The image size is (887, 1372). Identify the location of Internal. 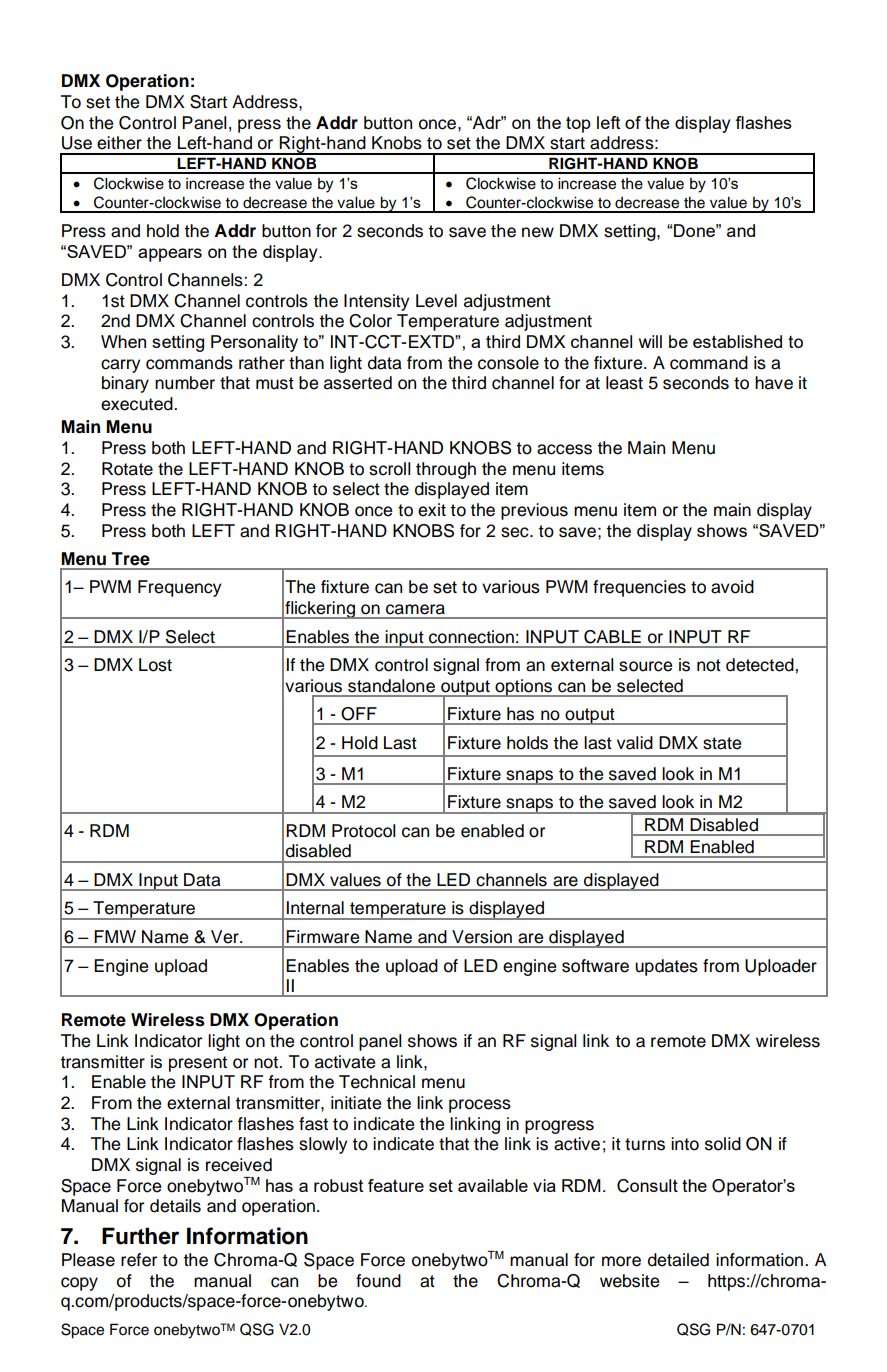
(315, 908).
